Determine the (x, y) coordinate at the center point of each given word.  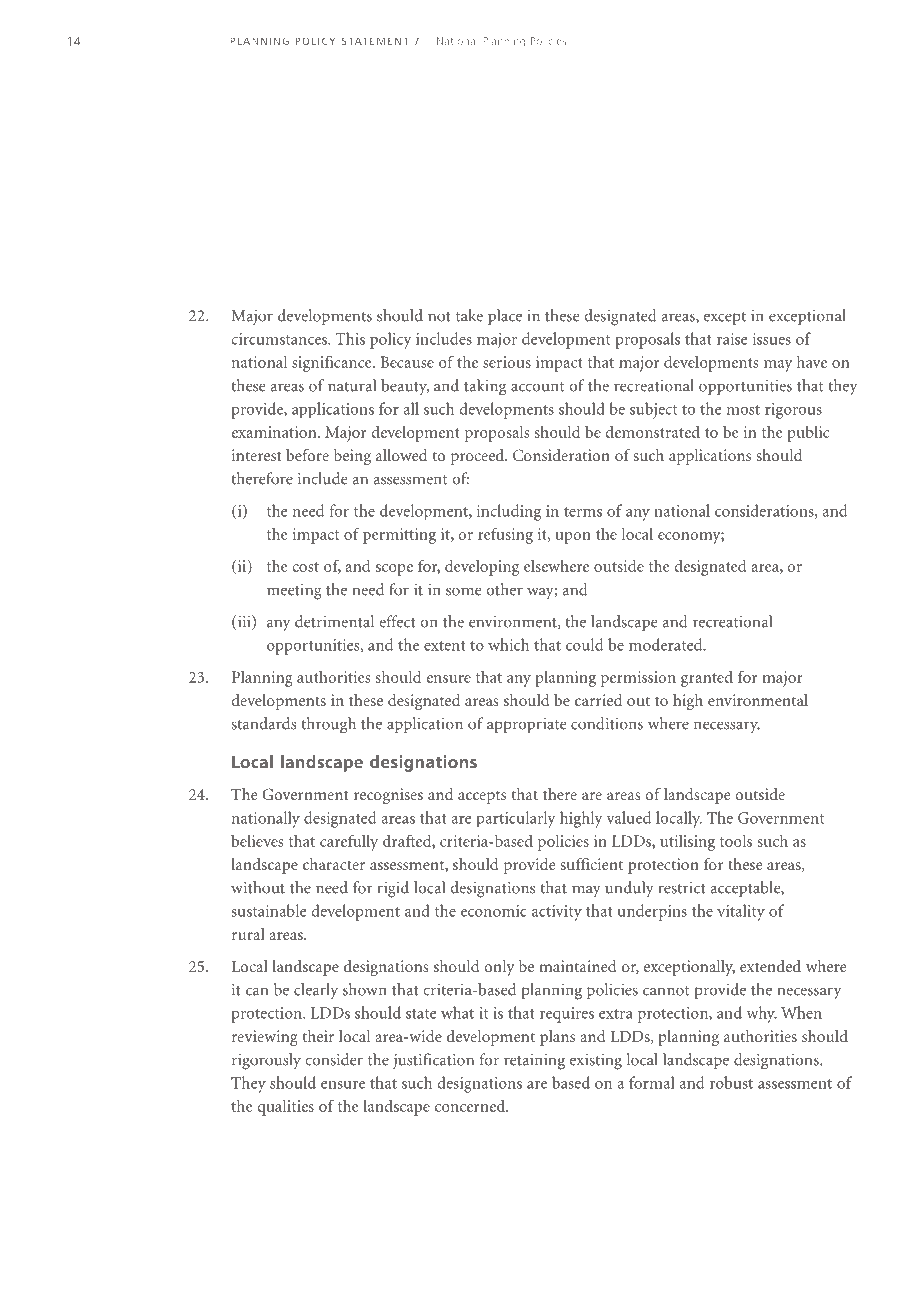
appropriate (526, 725)
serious (507, 362)
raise (732, 339)
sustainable (268, 910)
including (509, 512)
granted (707, 679)
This (350, 338)
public (808, 433)
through (328, 725)
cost (305, 567)
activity (557, 913)
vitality (741, 912)
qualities (285, 1107)
